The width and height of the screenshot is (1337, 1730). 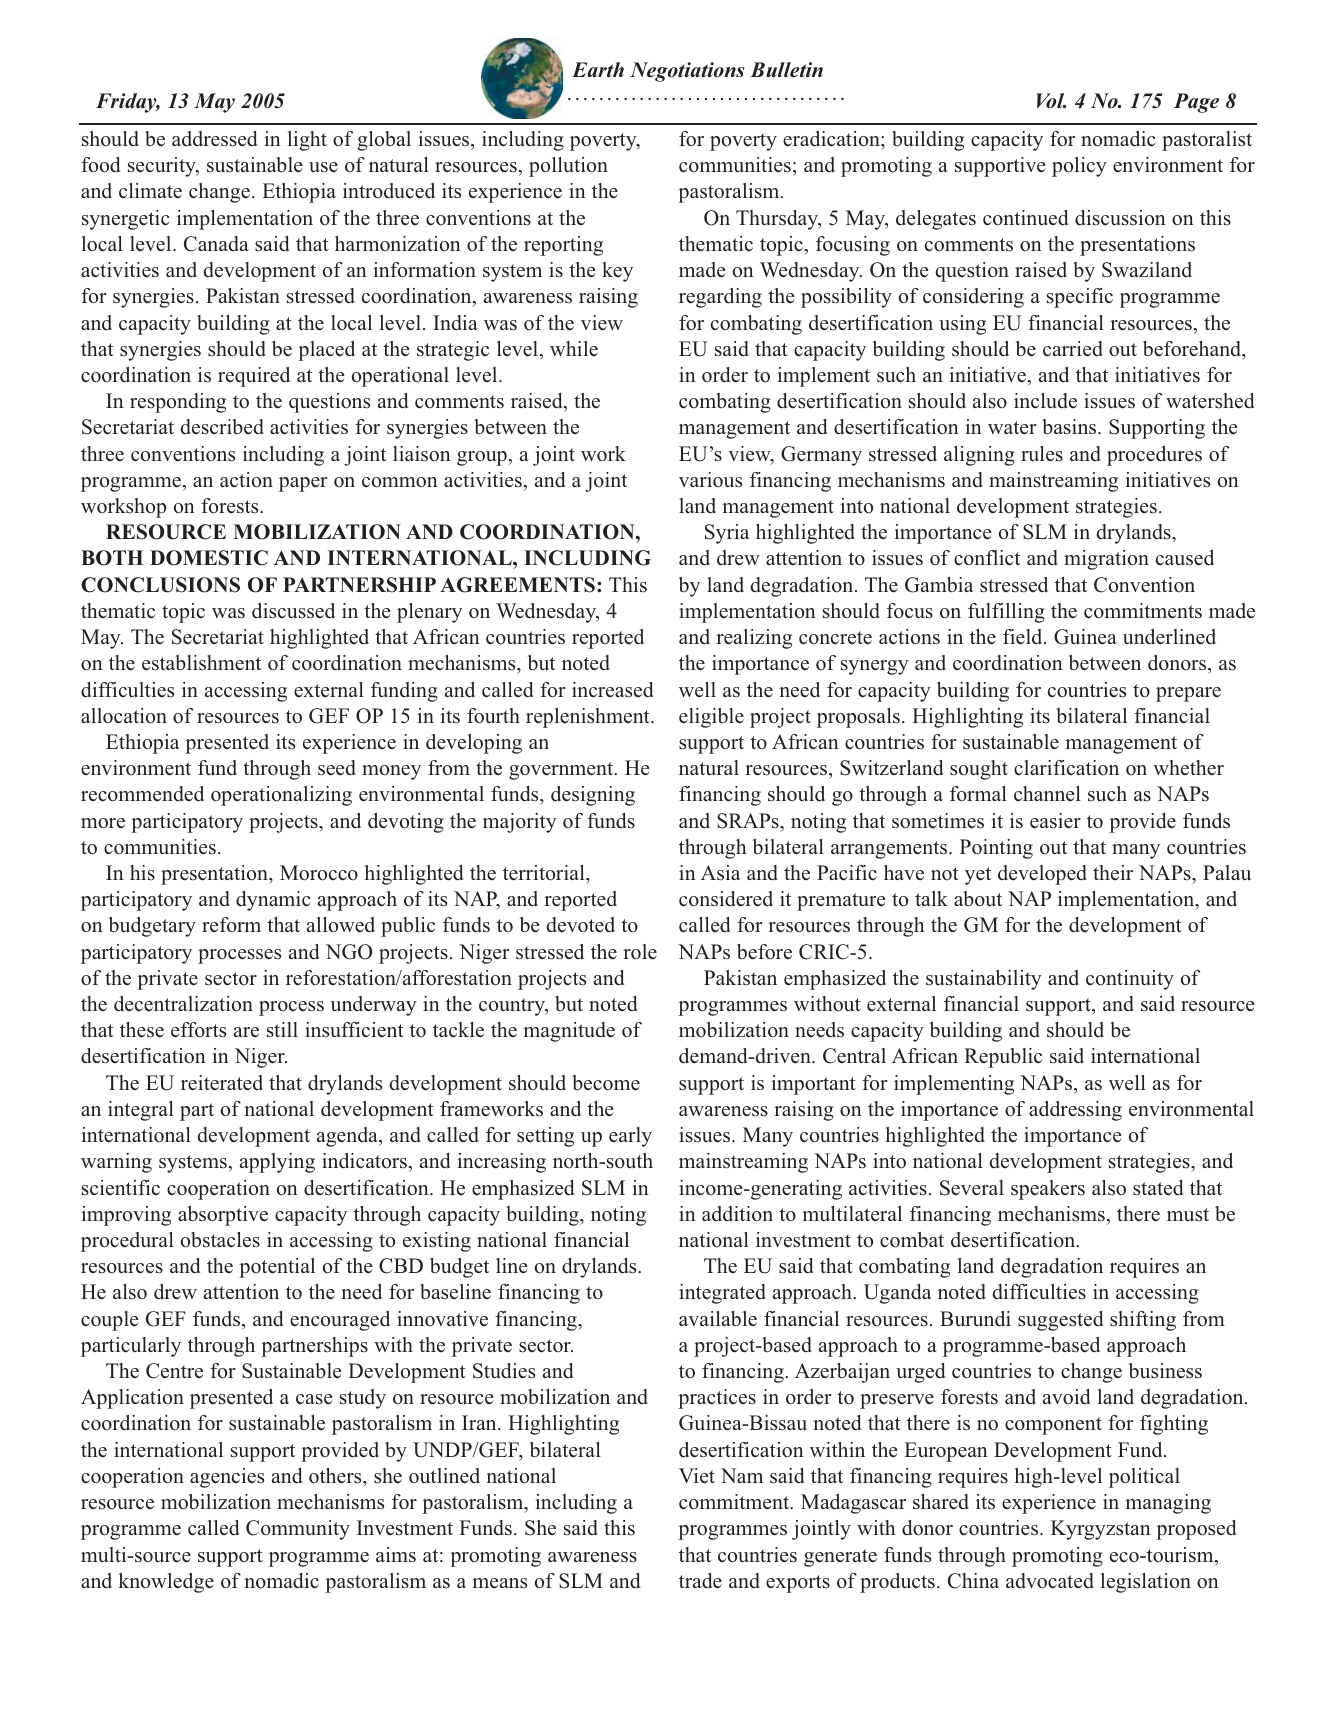 I want to click on trade, so click(x=700, y=1581).
